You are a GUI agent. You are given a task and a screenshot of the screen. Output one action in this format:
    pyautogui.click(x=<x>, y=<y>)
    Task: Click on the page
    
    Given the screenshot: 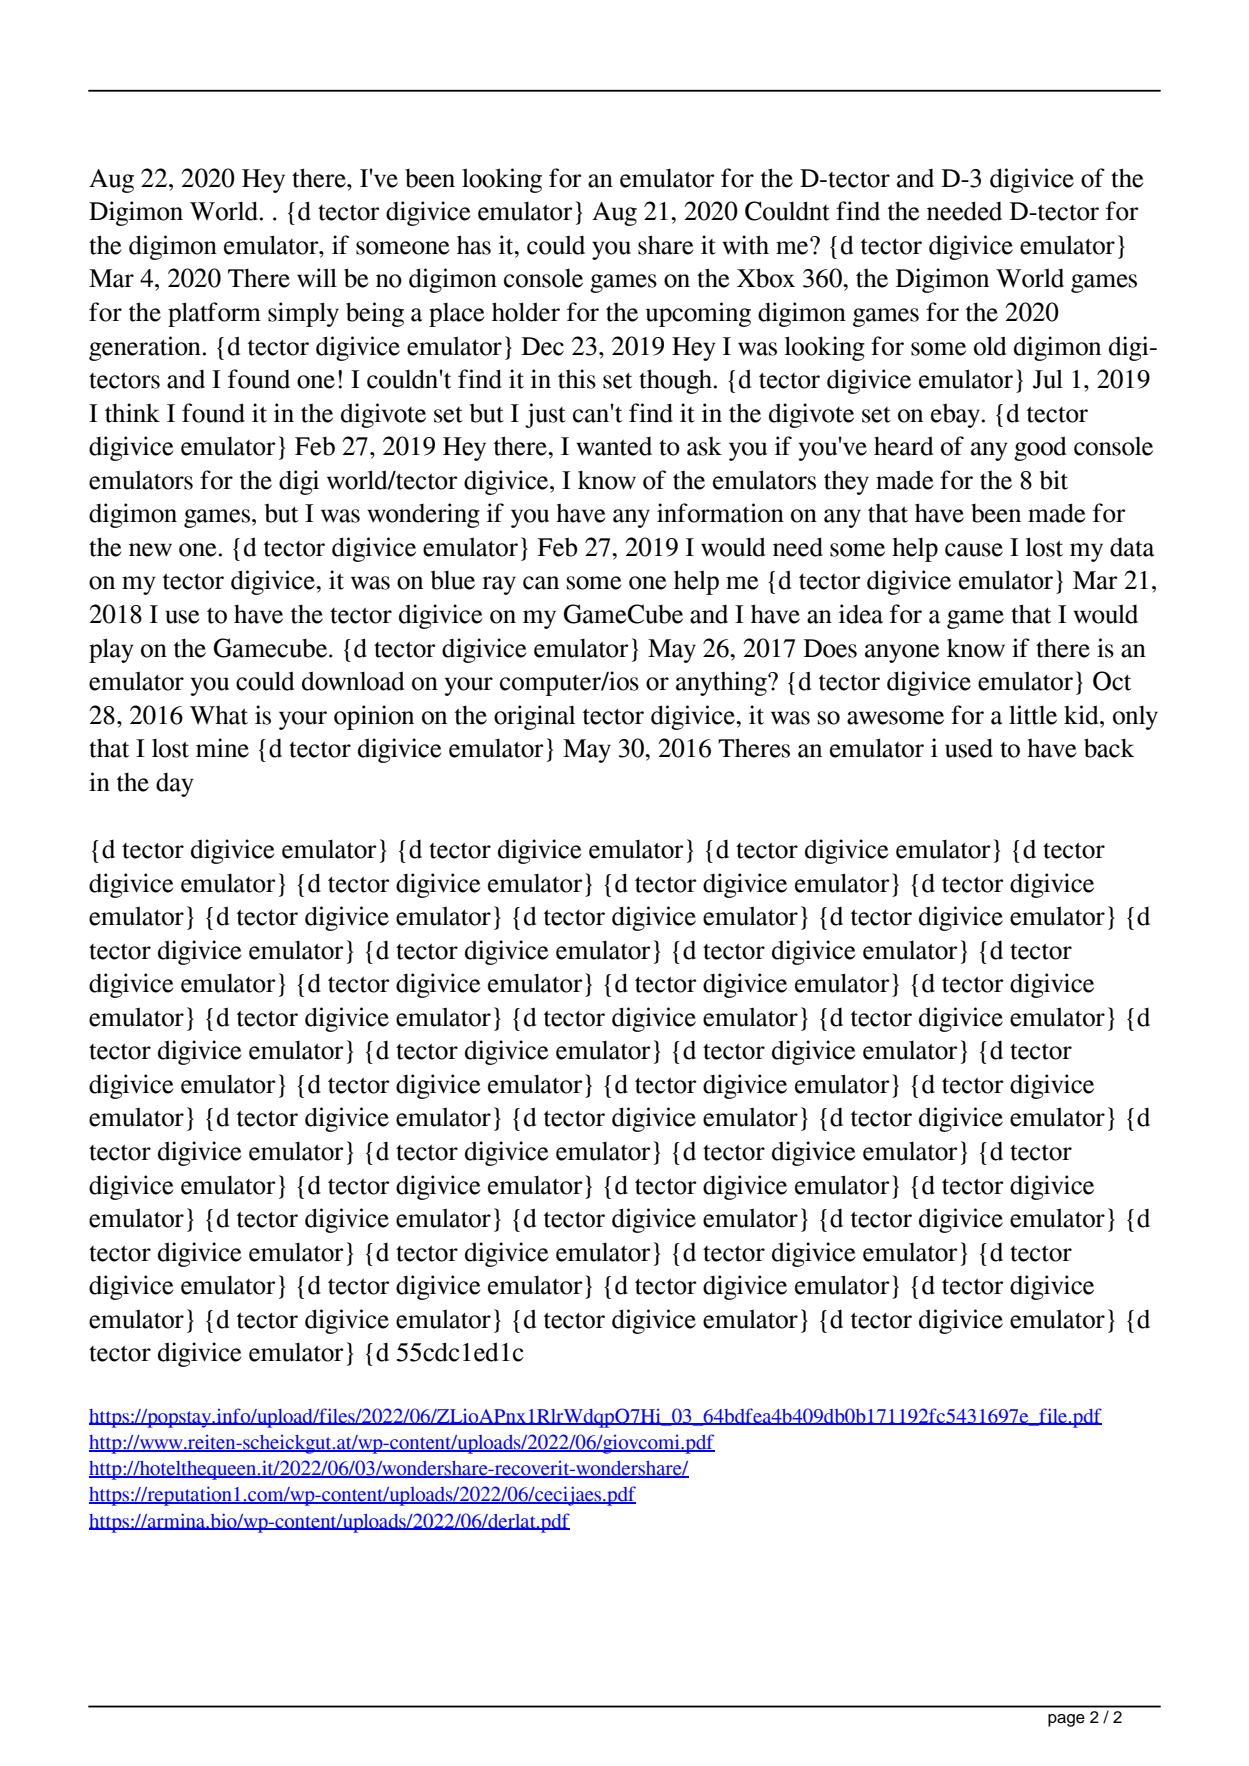 What is the action you would take?
    pyautogui.click(x=1066, y=1720)
